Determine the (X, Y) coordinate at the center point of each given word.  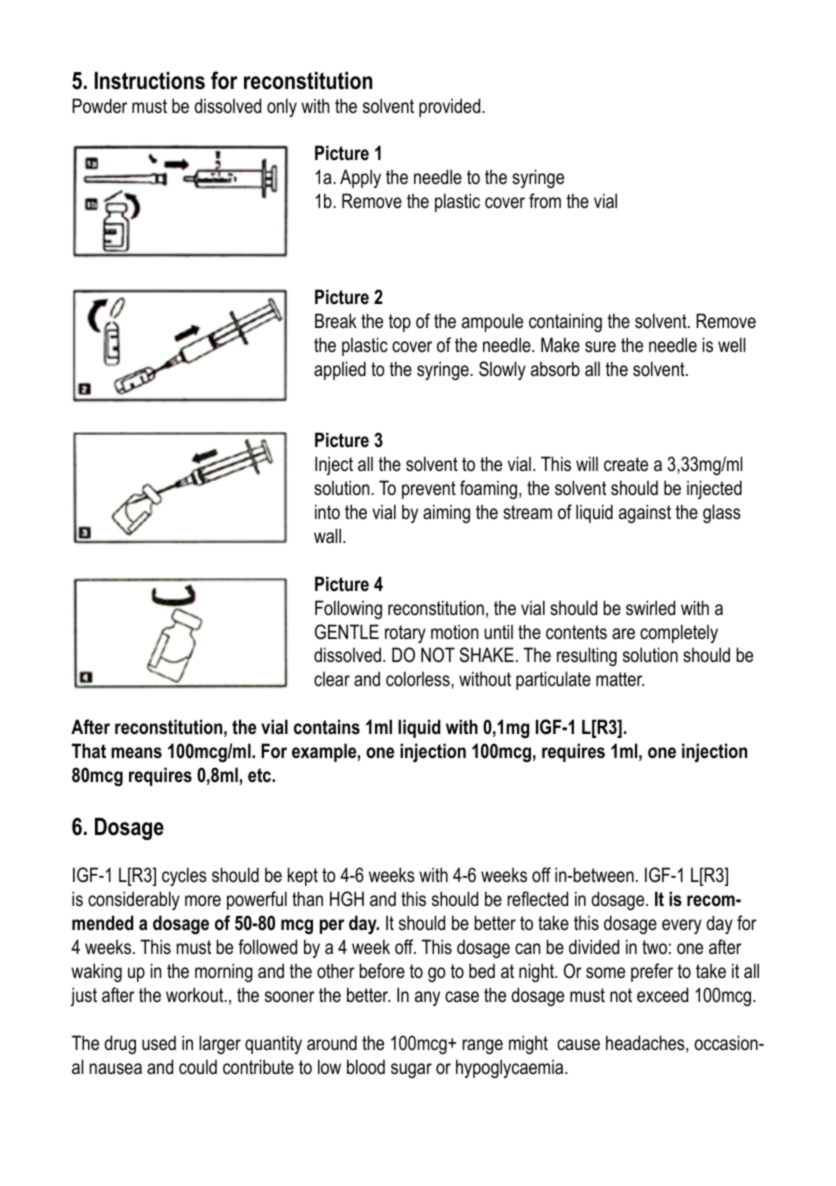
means (136, 753)
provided (451, 107)
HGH (347, 899)
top (400, 323)
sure (600, 347)
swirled (650, 608)
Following (348, 609)
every (682, 926)
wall (329, 536)
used (159, 1043)
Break (336, 321)
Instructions (150, 81)
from (545, 201)
